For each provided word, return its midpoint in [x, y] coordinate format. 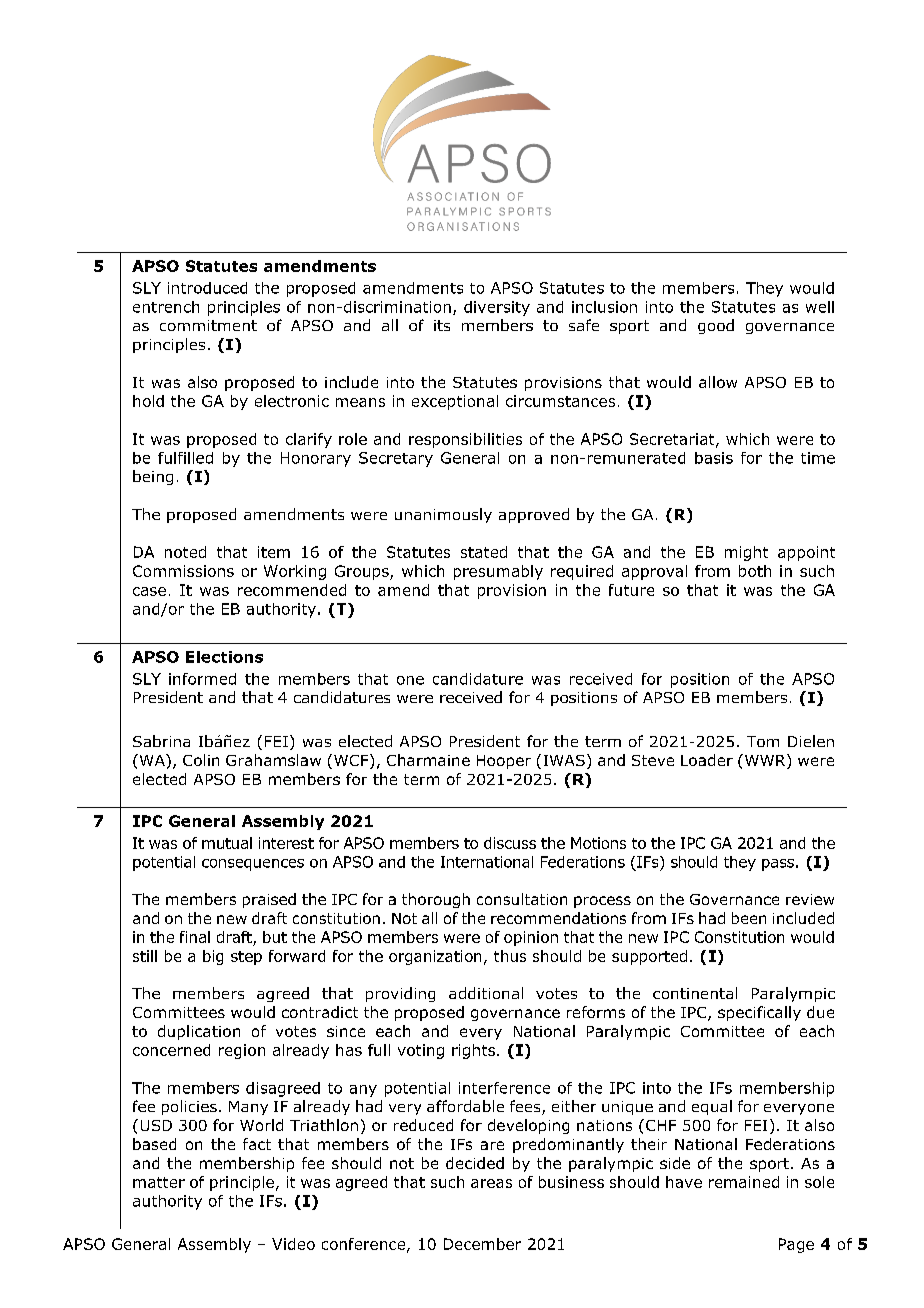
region [242, 1051]
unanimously [443, 515]
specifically [759, 1013]
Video [293, 1244]
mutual [227, 843]
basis [714, 458]
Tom [763, 741]
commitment [208, 325]
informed [202, 679]
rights [473, 1051]
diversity [497, 308]
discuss [510, 843]
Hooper [504, 762]
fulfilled [185, 458]
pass [778, 865]
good [716, 326]
